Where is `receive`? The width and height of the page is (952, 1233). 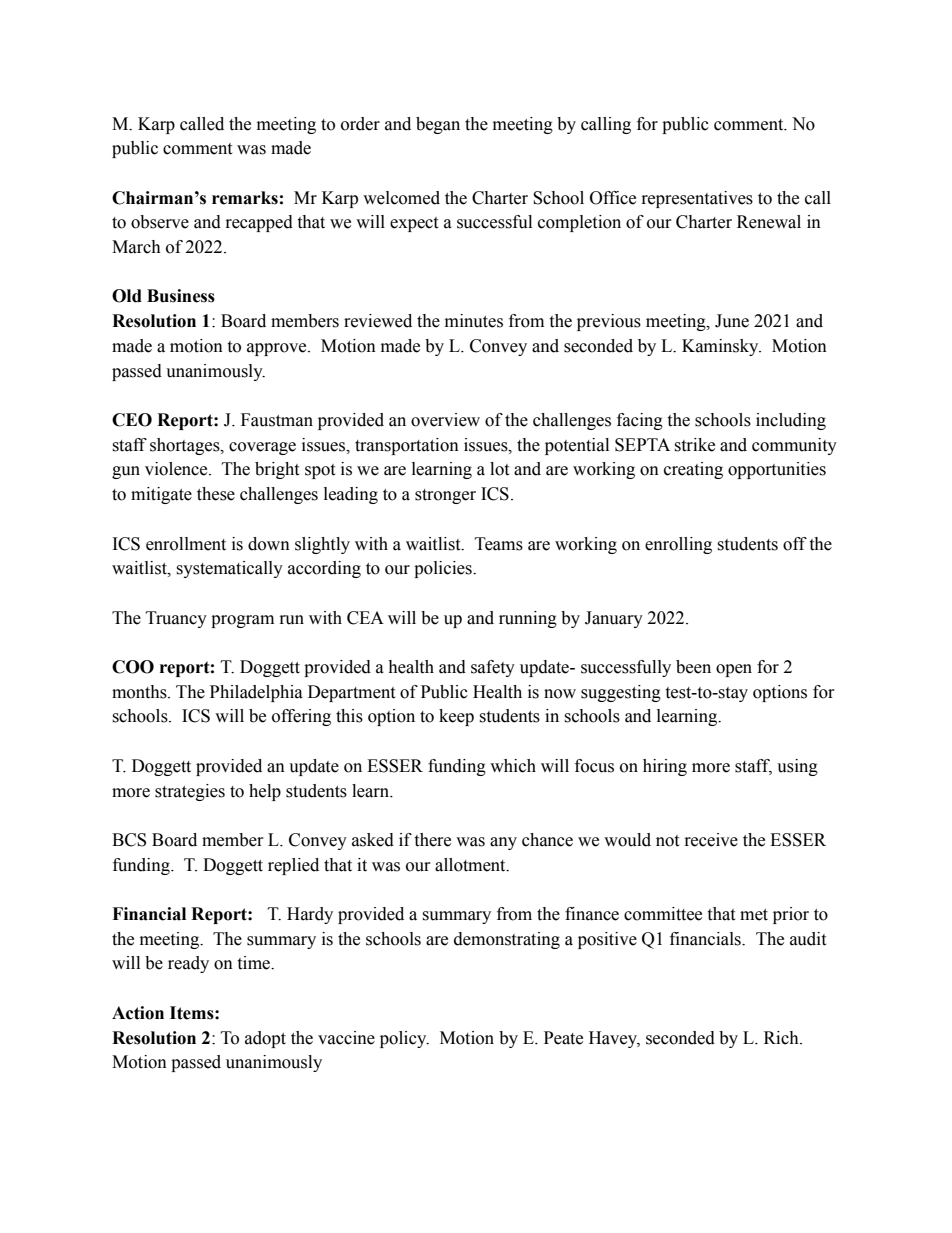 receive is located at coordinates (711, 840).
